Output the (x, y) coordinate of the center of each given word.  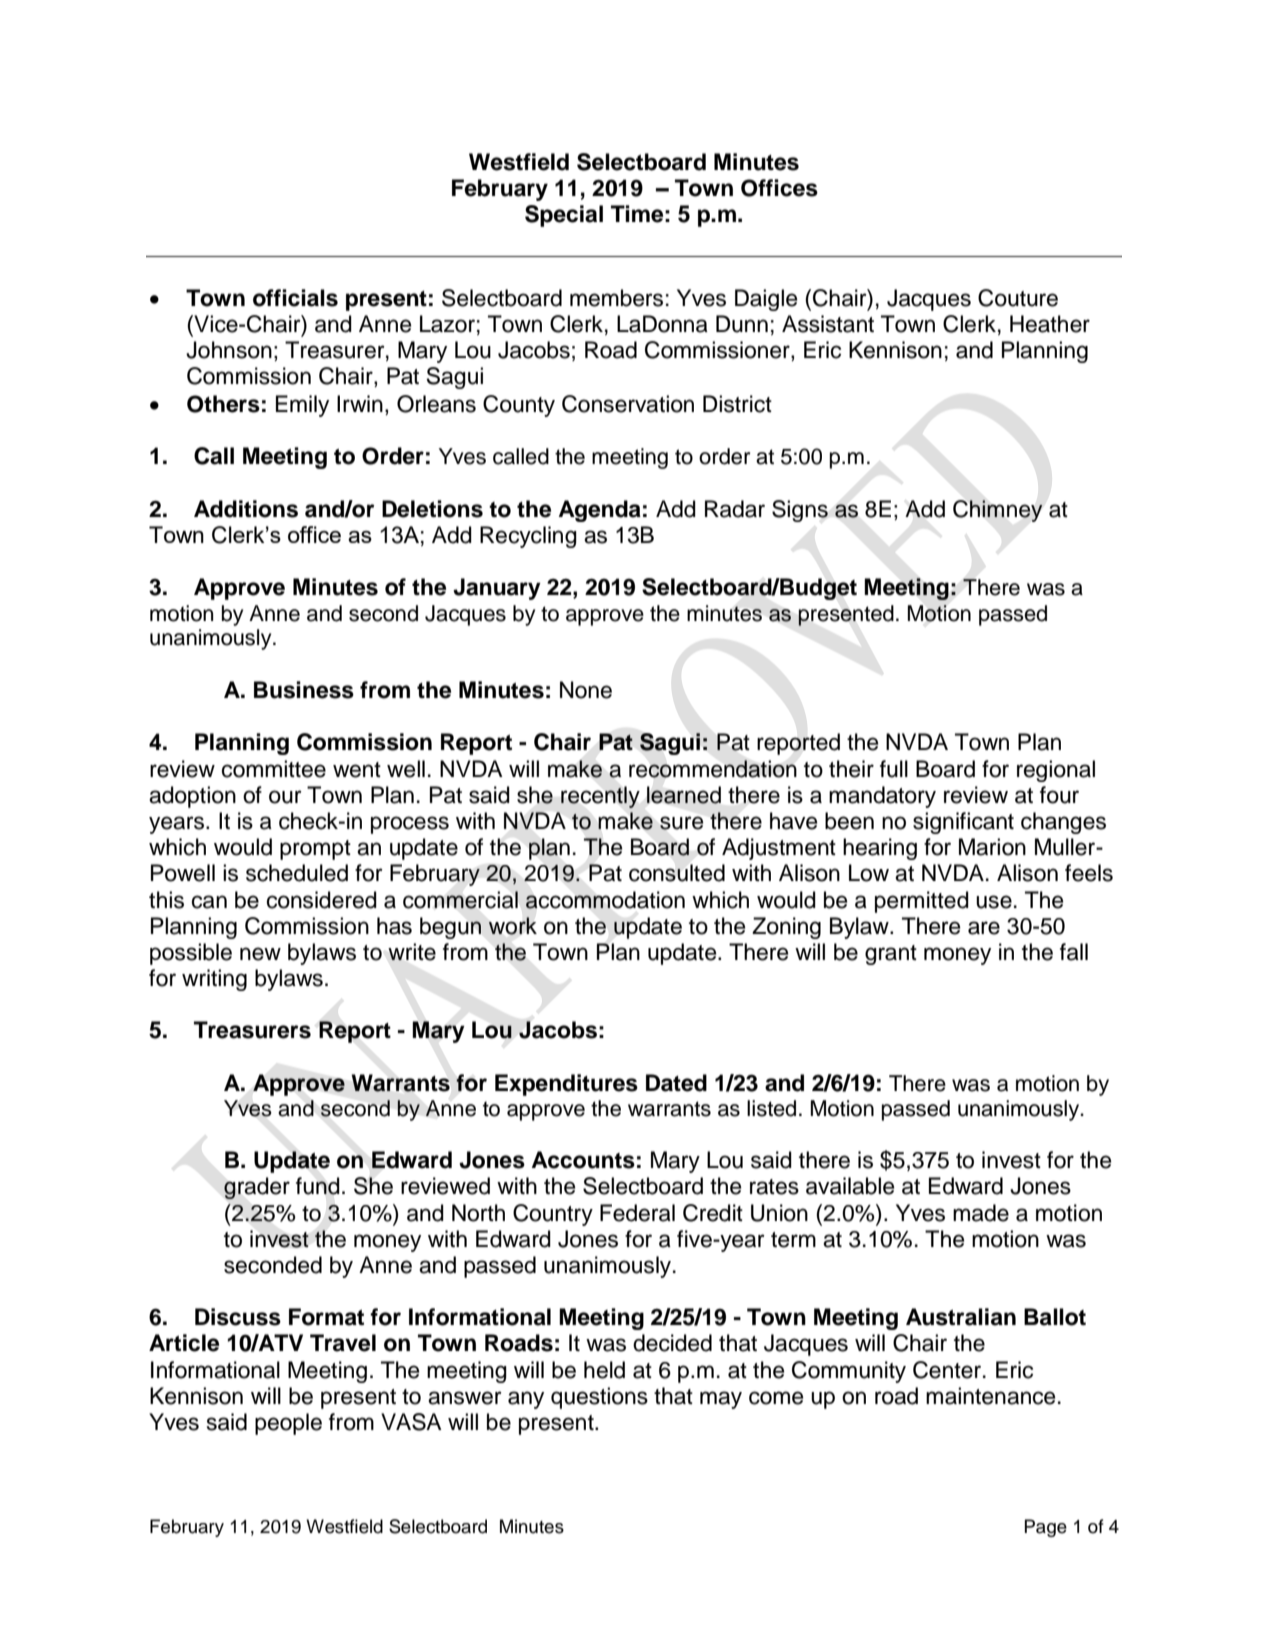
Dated (676, 1083)
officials (295, 298)
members (616, 298)
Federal (637, 1213)
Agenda (600, 511)
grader (257, 1188)
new (260, 954)
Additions (246, 509)
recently (600, 797)
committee (274, 769)
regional (1056, 771)
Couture (1018, 298)
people (288, 1424)
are (984, 928)
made (981, 1213)
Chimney (998, 511)
